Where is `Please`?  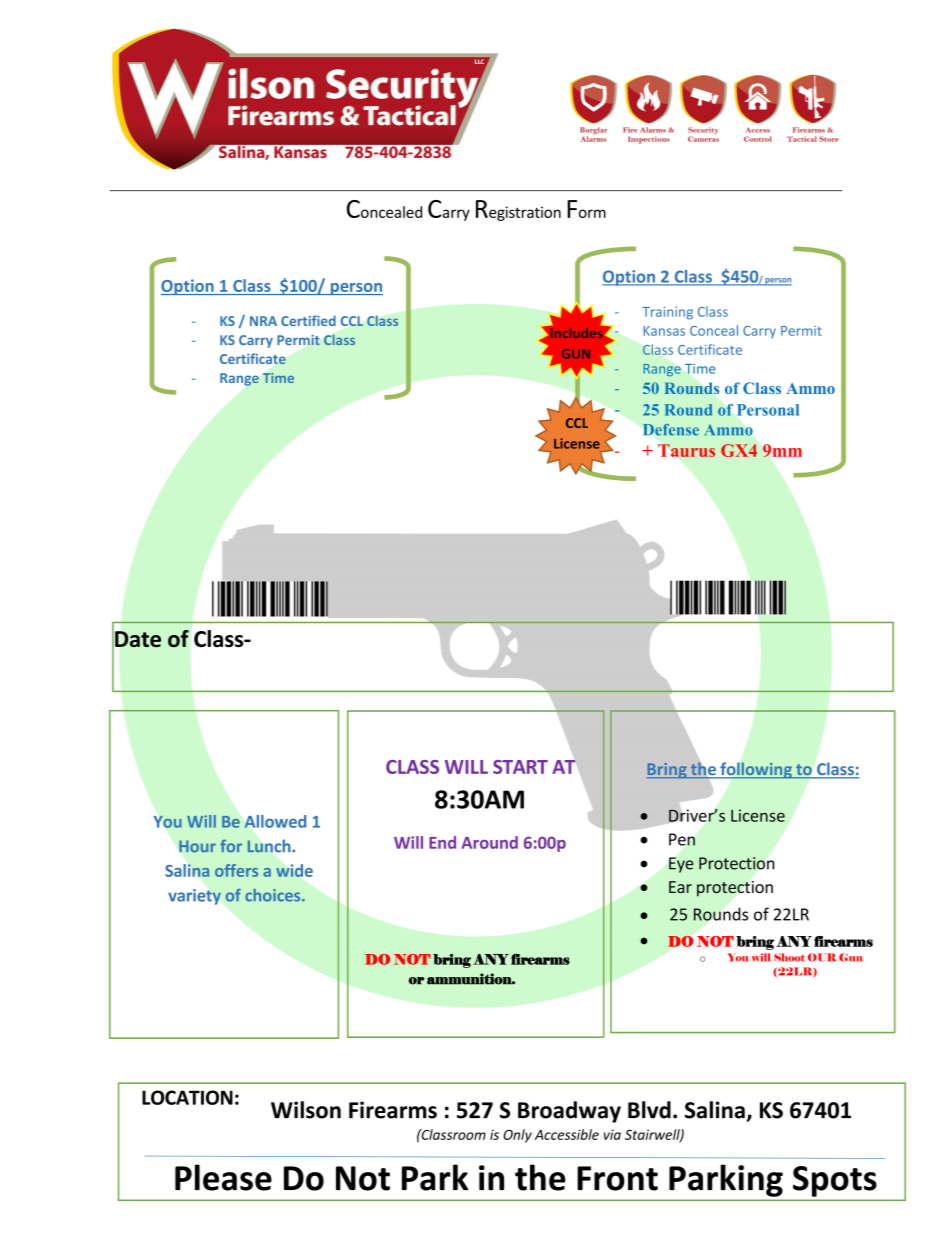
Please is located at coordinates (223, 1177).
